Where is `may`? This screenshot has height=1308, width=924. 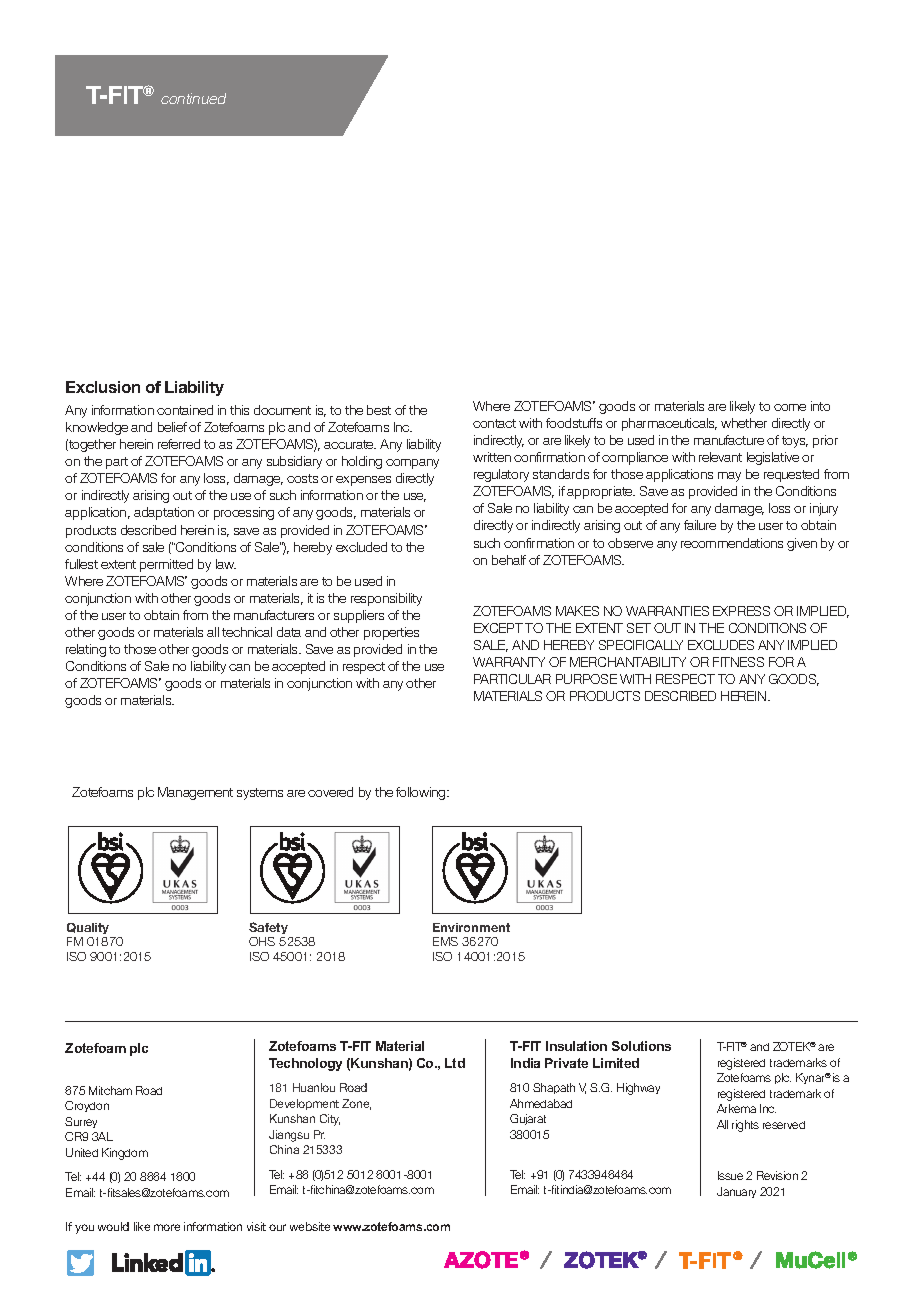
may is located at coordinates (729, 477).
